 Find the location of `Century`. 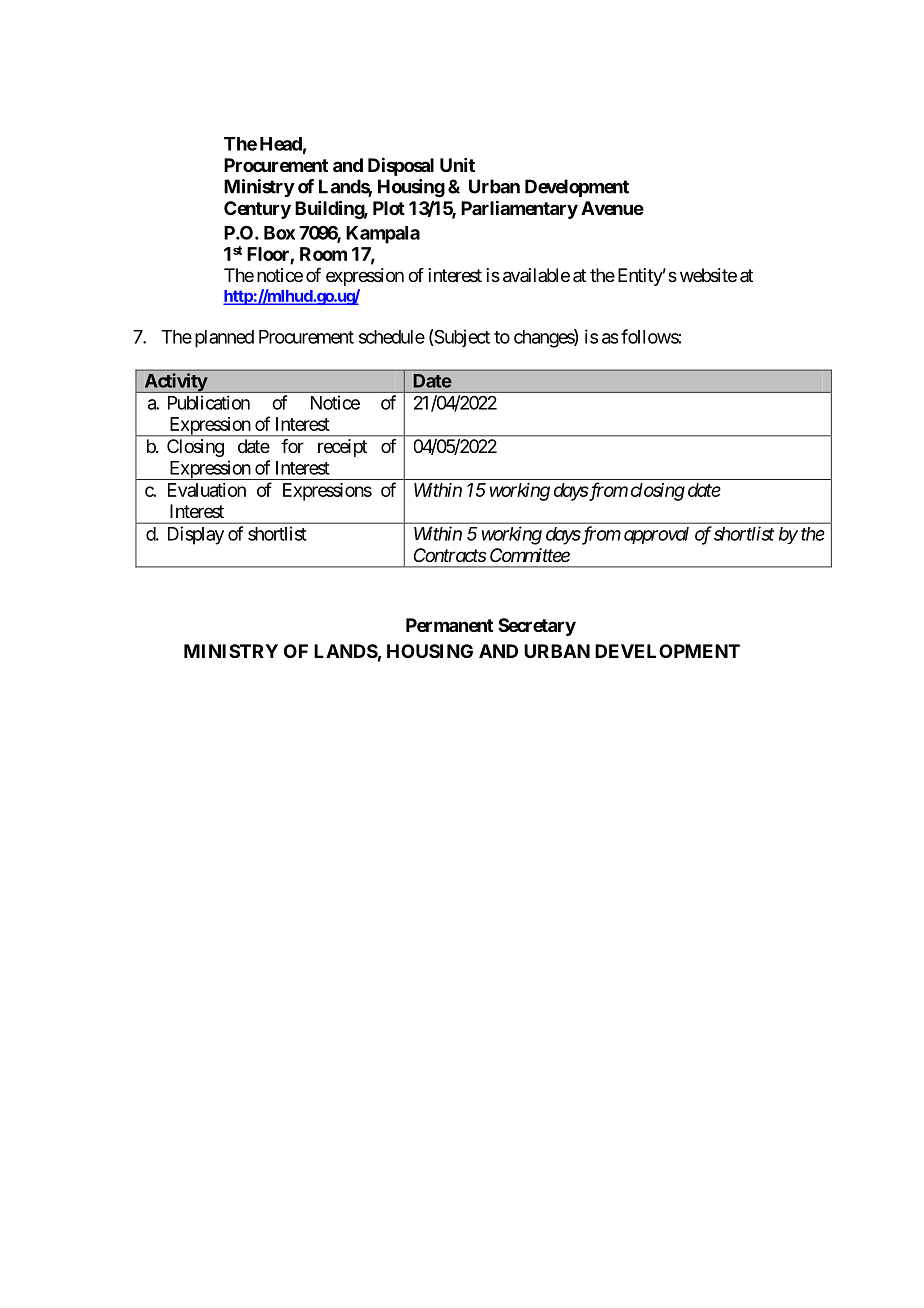

Century is located at coordinates (257, 210).
